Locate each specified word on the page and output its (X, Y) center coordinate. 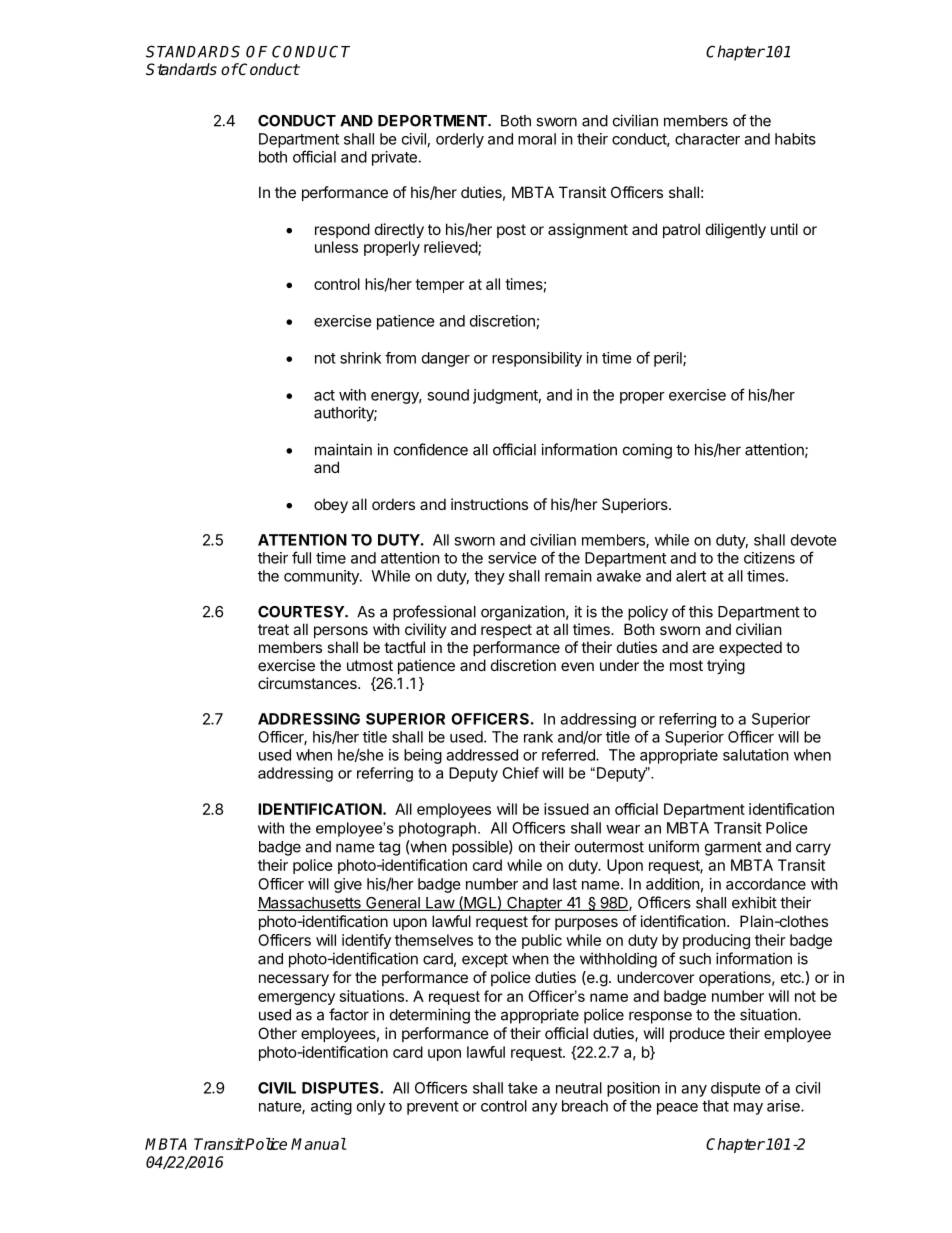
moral (537, 139)
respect (506, 631)
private (394, 158)
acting (331, 1107)
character (707, 139)
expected (750, 648)
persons (341, 632)
